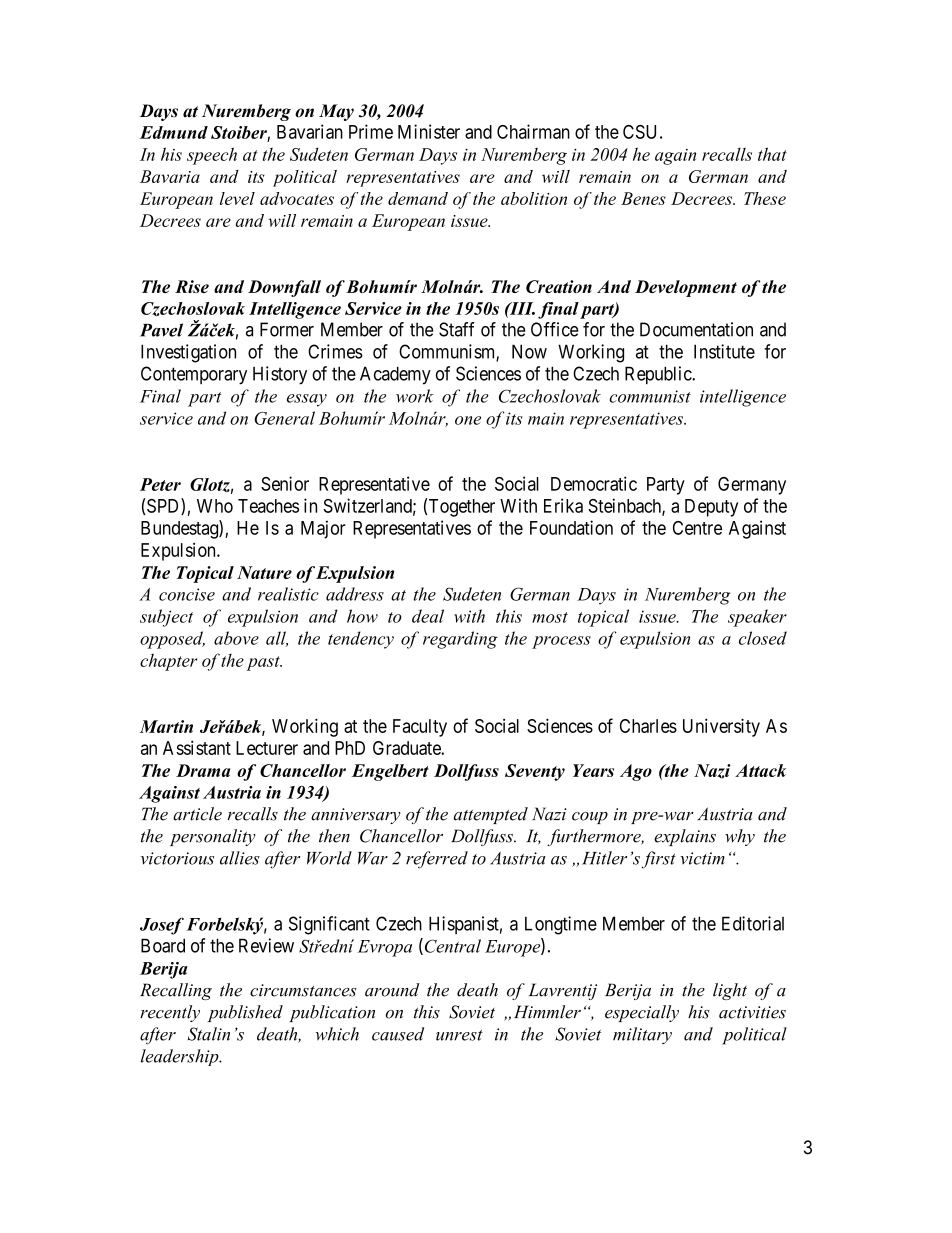 The height and width of the screenshot is (1233, 952). Describe the element at coordinates (772, 154) in the screenshot. I see `that` at that location.
